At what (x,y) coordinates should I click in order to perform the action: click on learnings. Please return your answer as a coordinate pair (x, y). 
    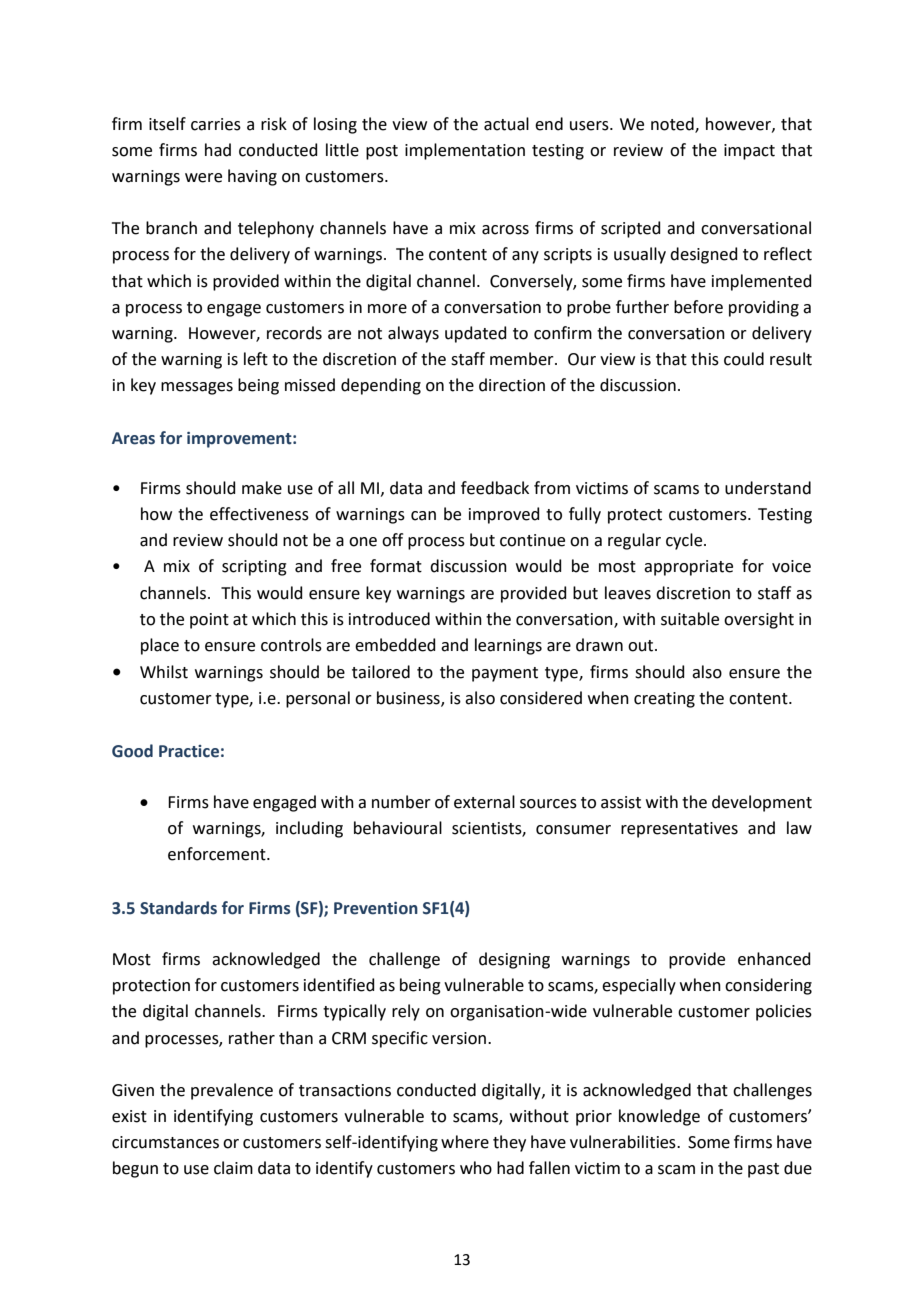
    Looking at the image, I should click on (508, 646).
